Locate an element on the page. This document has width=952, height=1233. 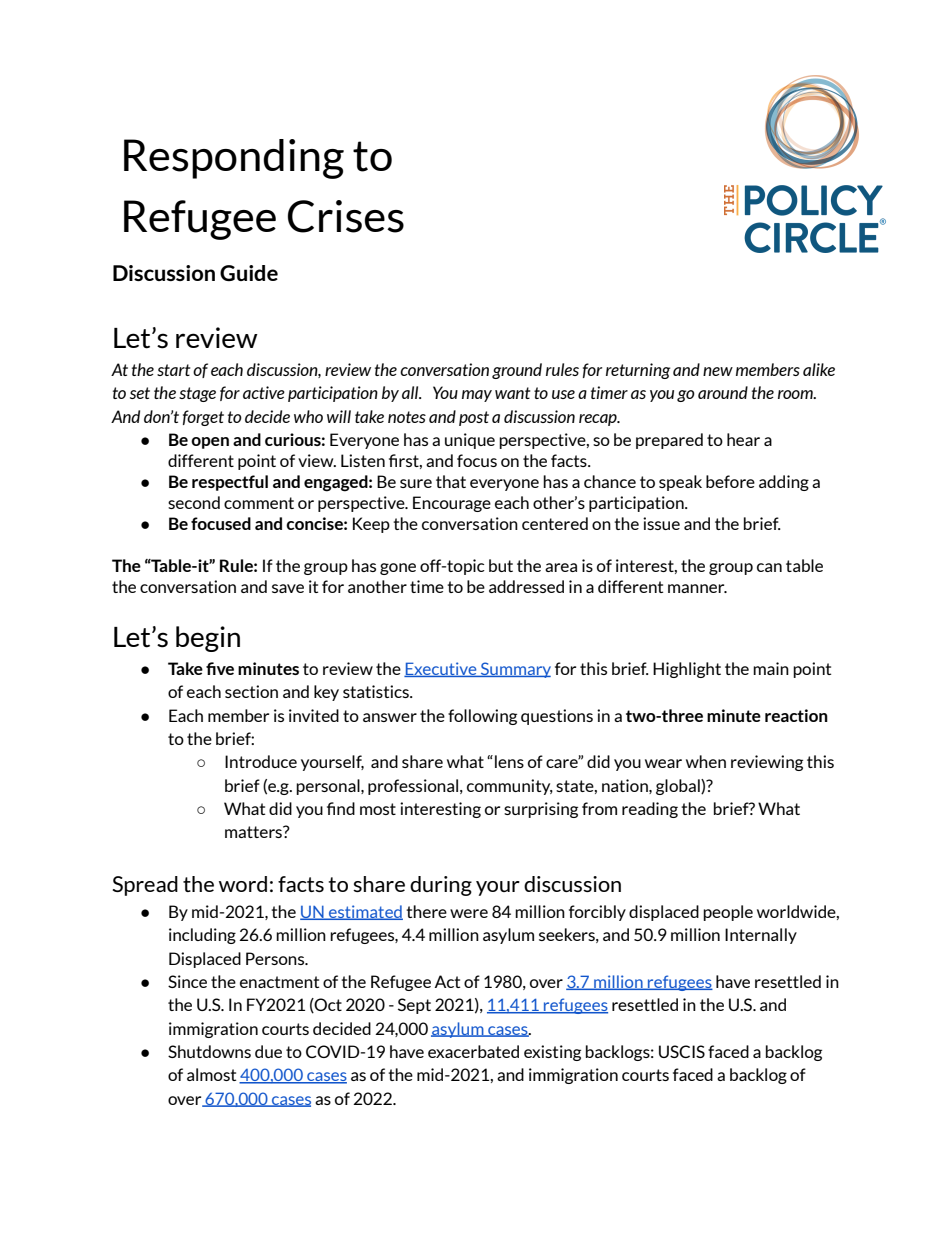
manner is located at coordinates (697, 588).
